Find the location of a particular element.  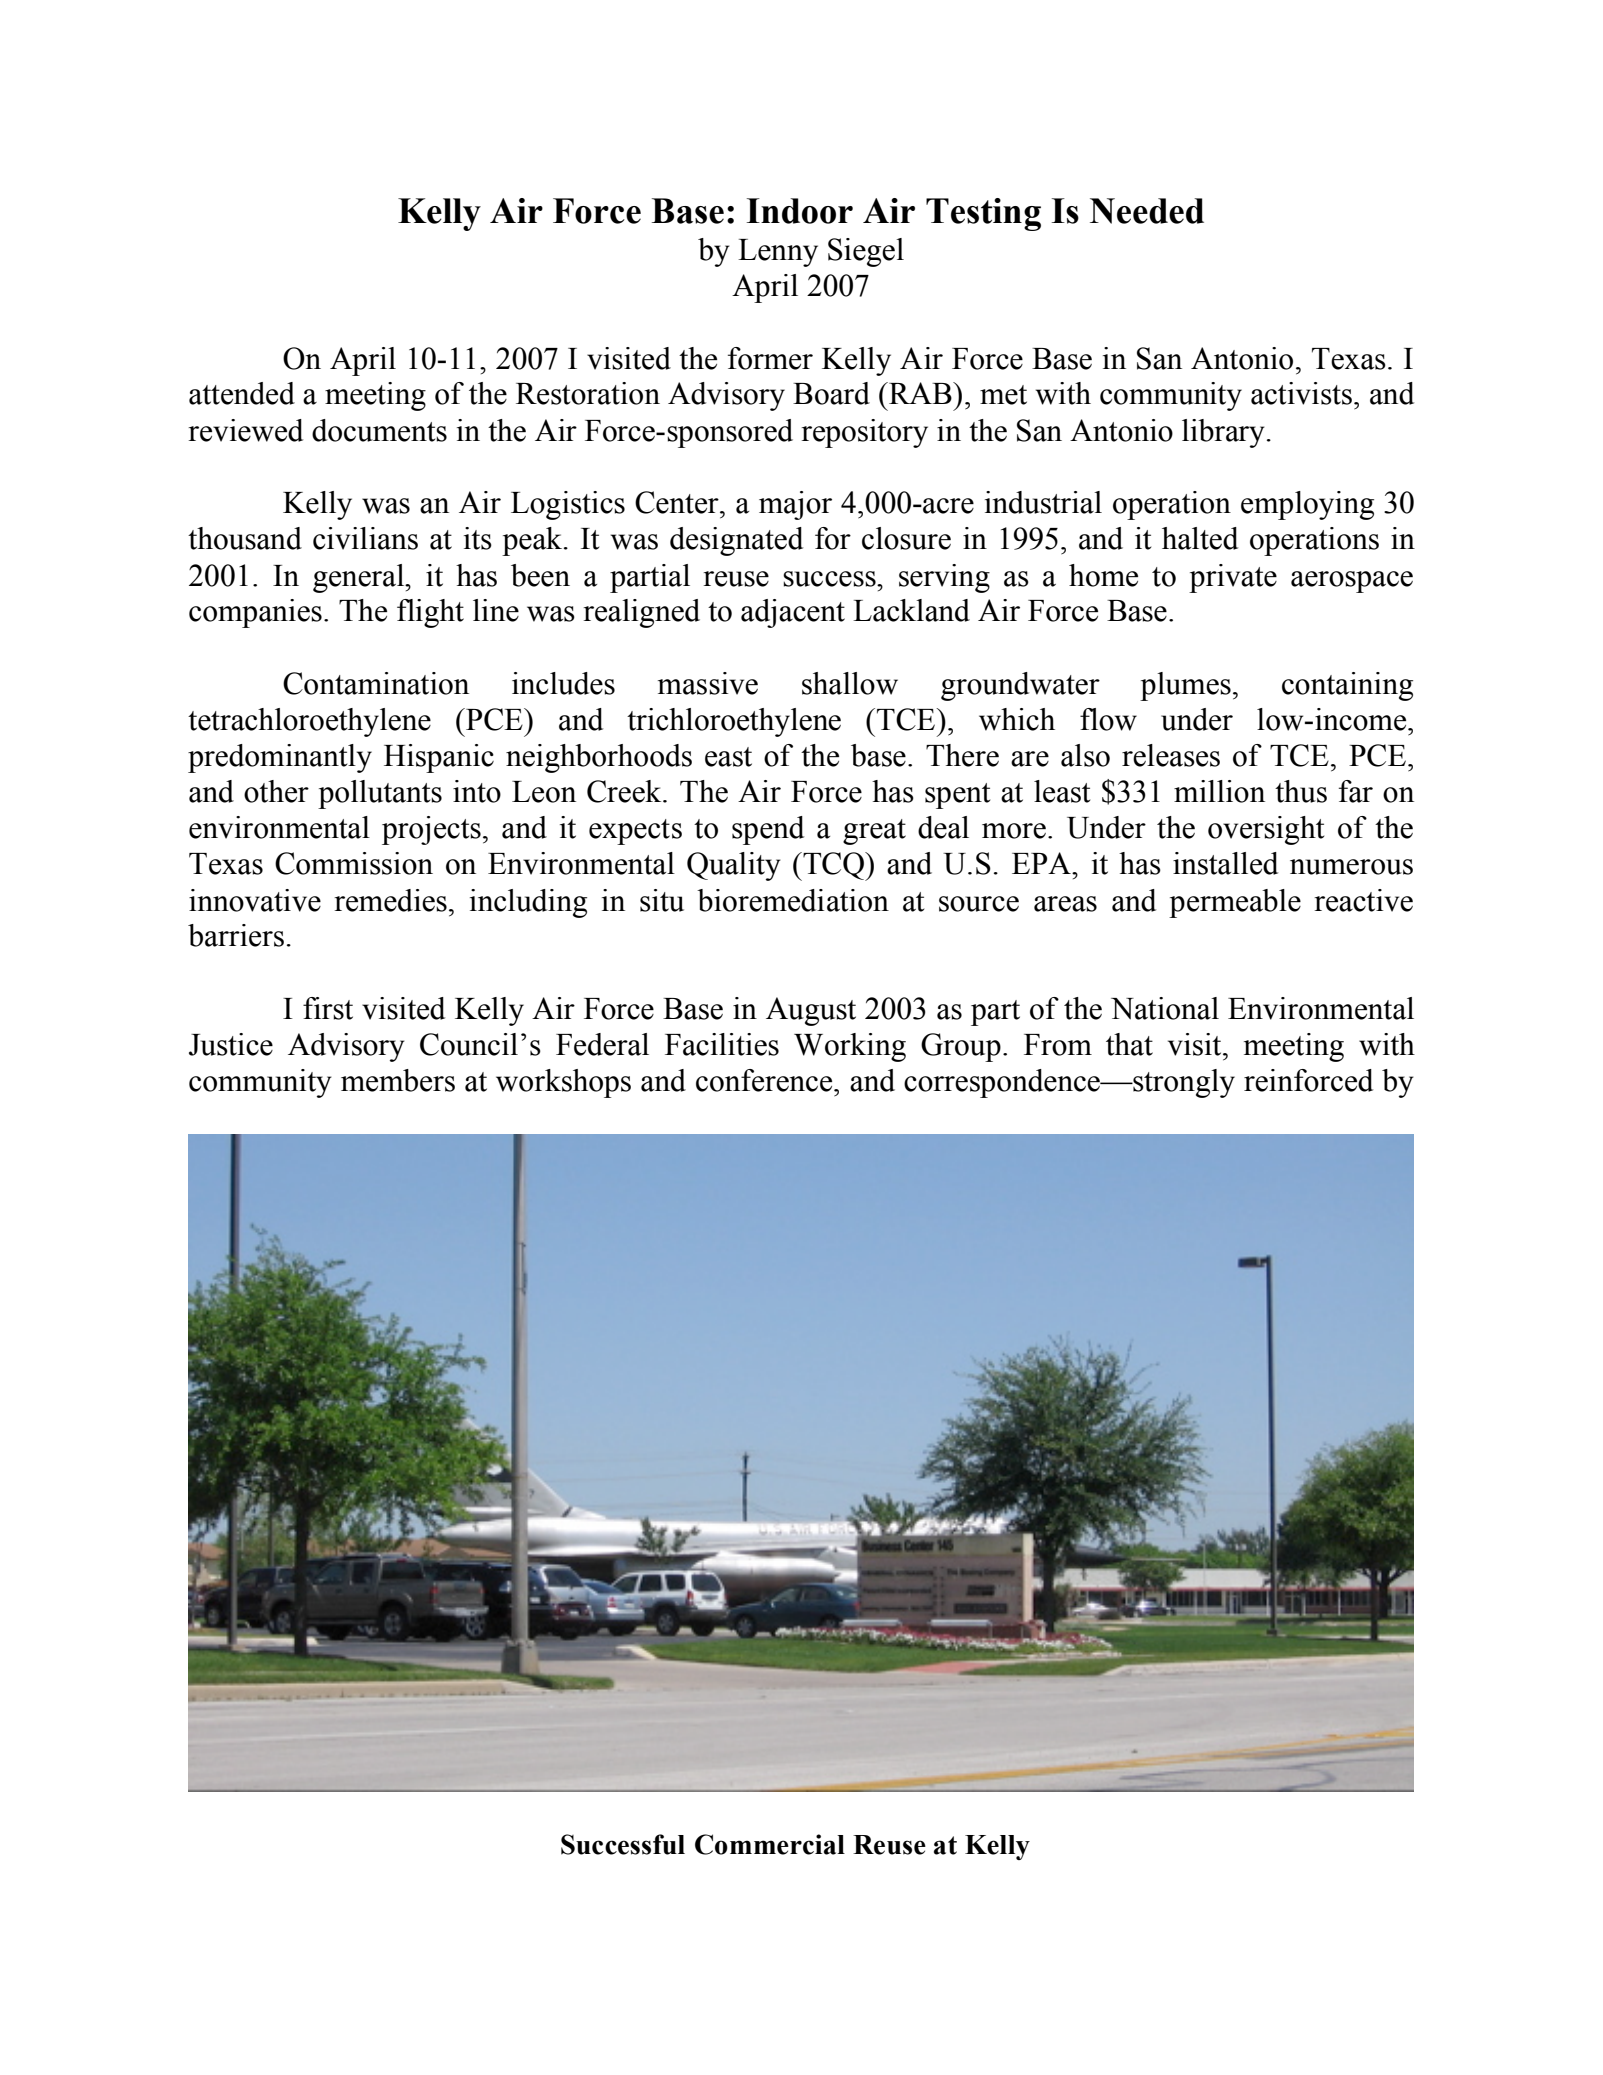

that is located at coordinates (1129, 1044).
